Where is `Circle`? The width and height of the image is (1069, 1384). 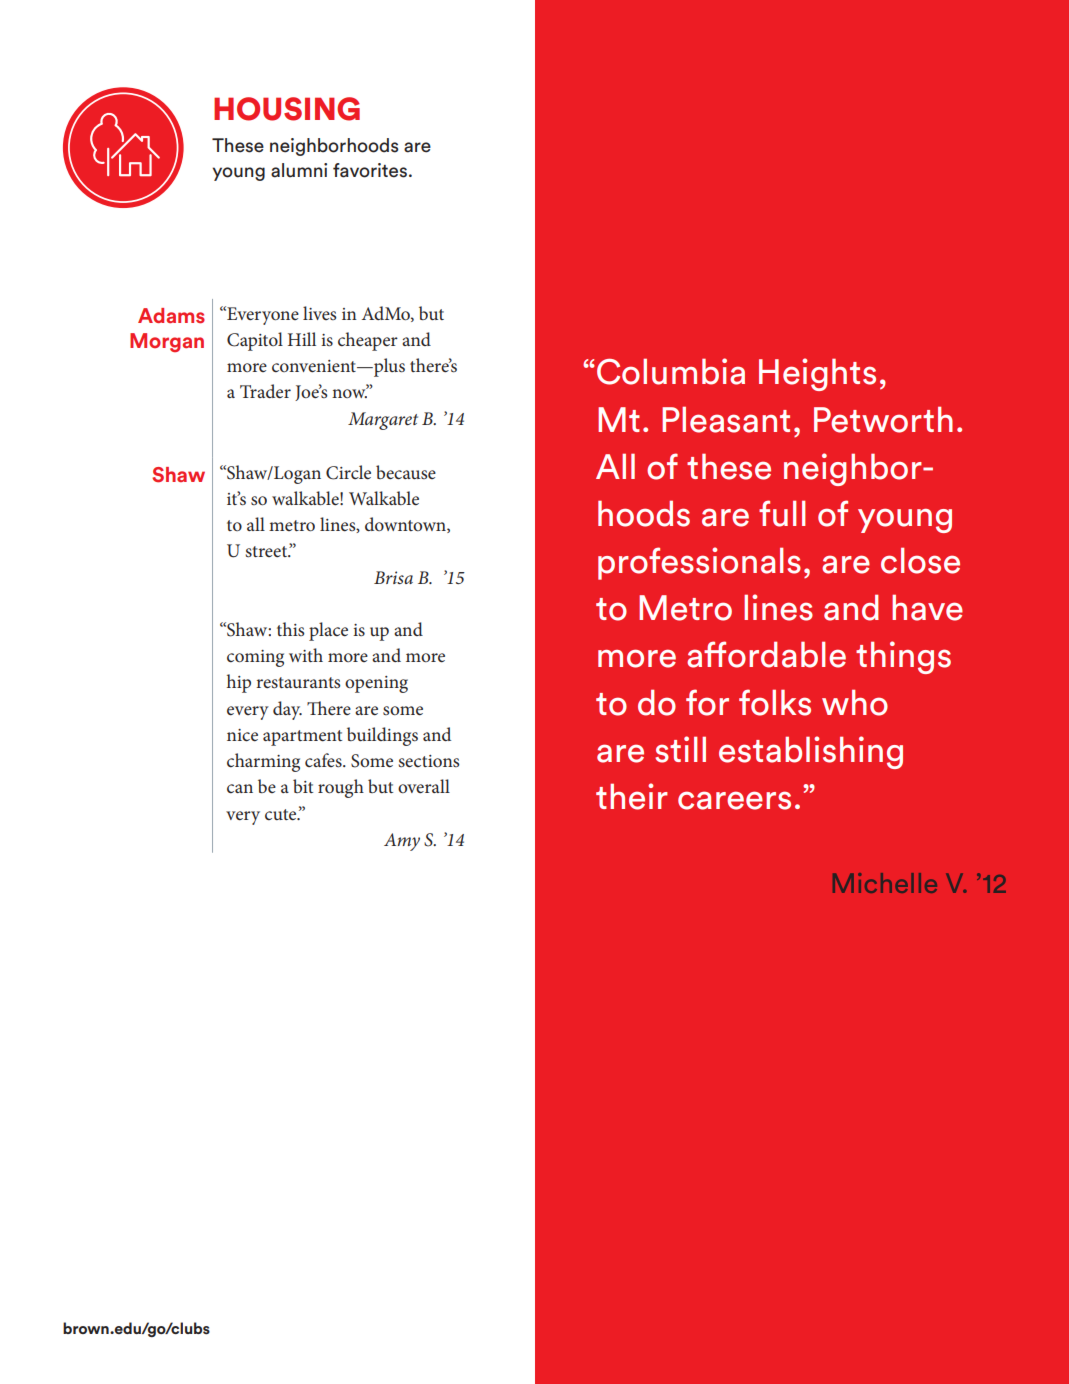 Circle is located at coordinates (348, 472).
